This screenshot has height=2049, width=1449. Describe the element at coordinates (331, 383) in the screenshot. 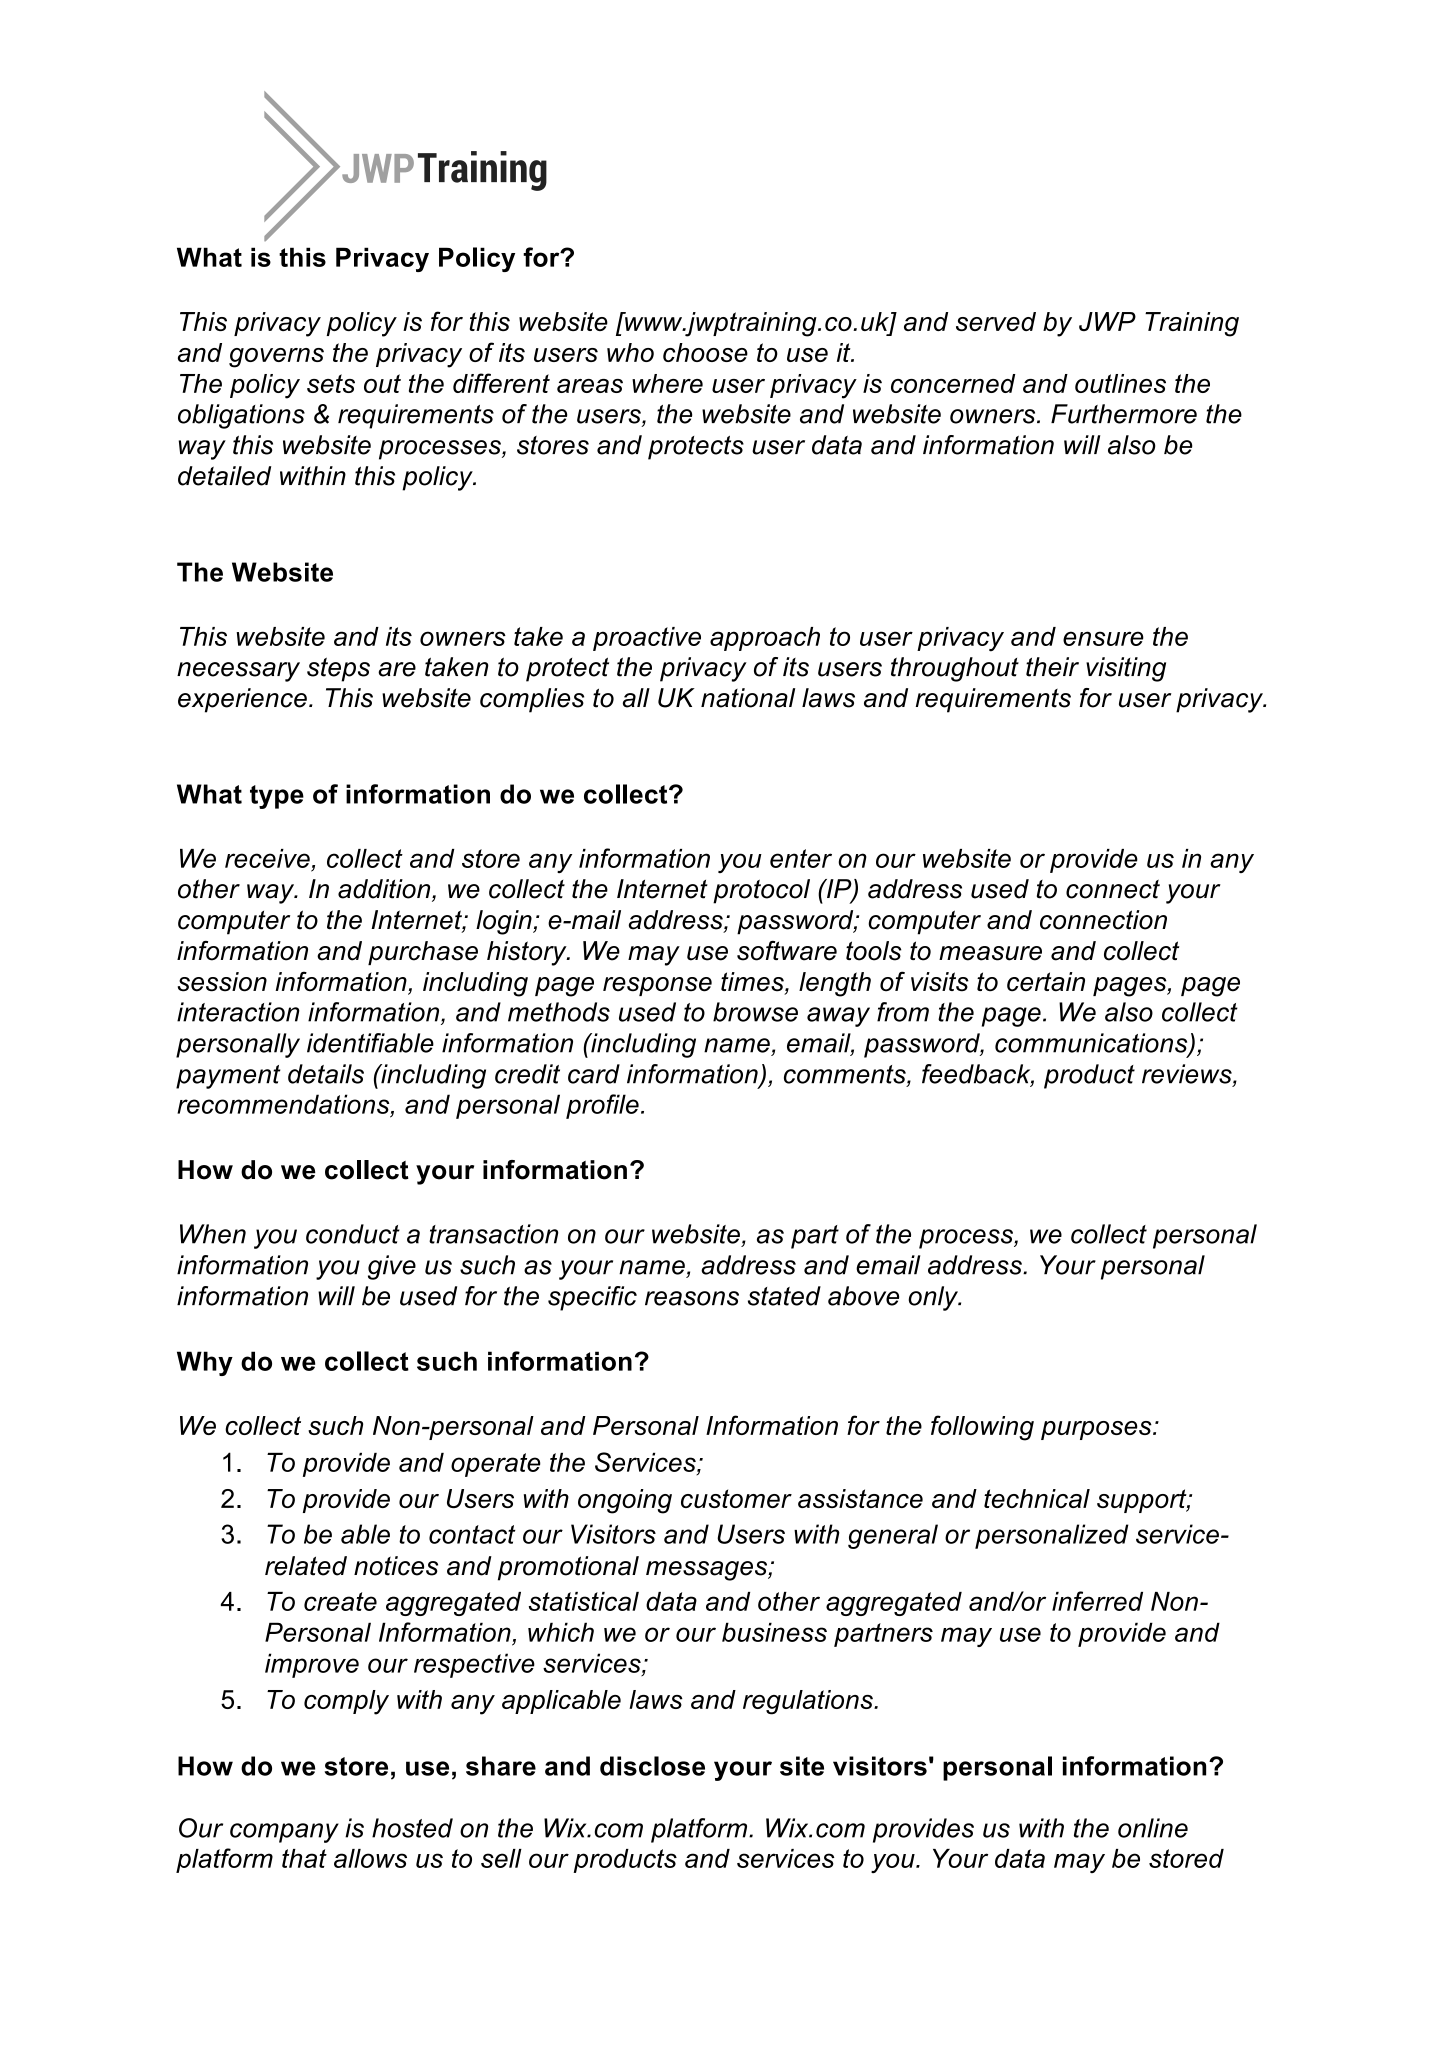

I see `sets` at that location.
